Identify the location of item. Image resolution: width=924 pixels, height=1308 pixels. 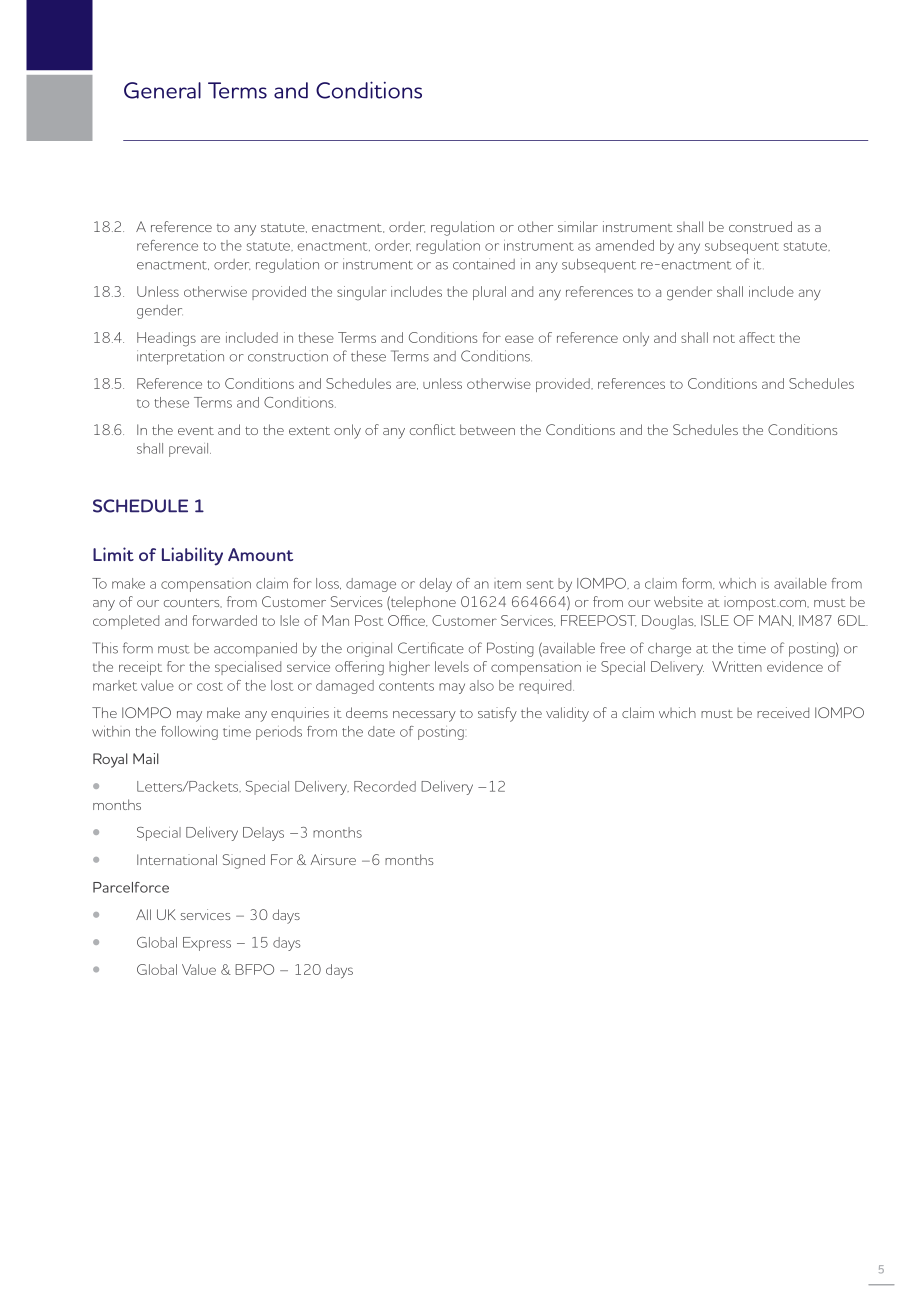
(507, 584).
